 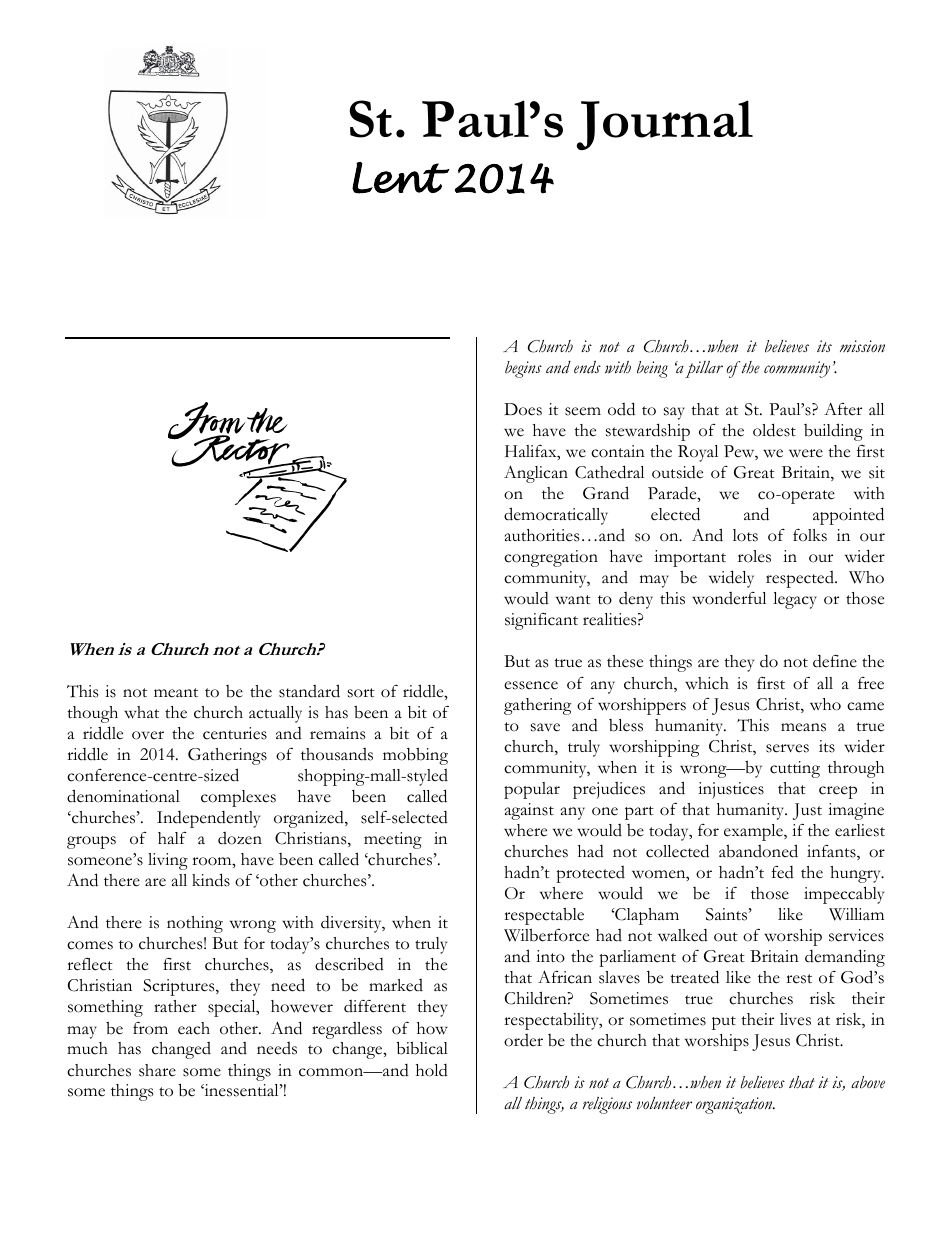 What do you see at coordinates (157, 1070) in the page?
I see `share` at bounding box center [157, 1070].
